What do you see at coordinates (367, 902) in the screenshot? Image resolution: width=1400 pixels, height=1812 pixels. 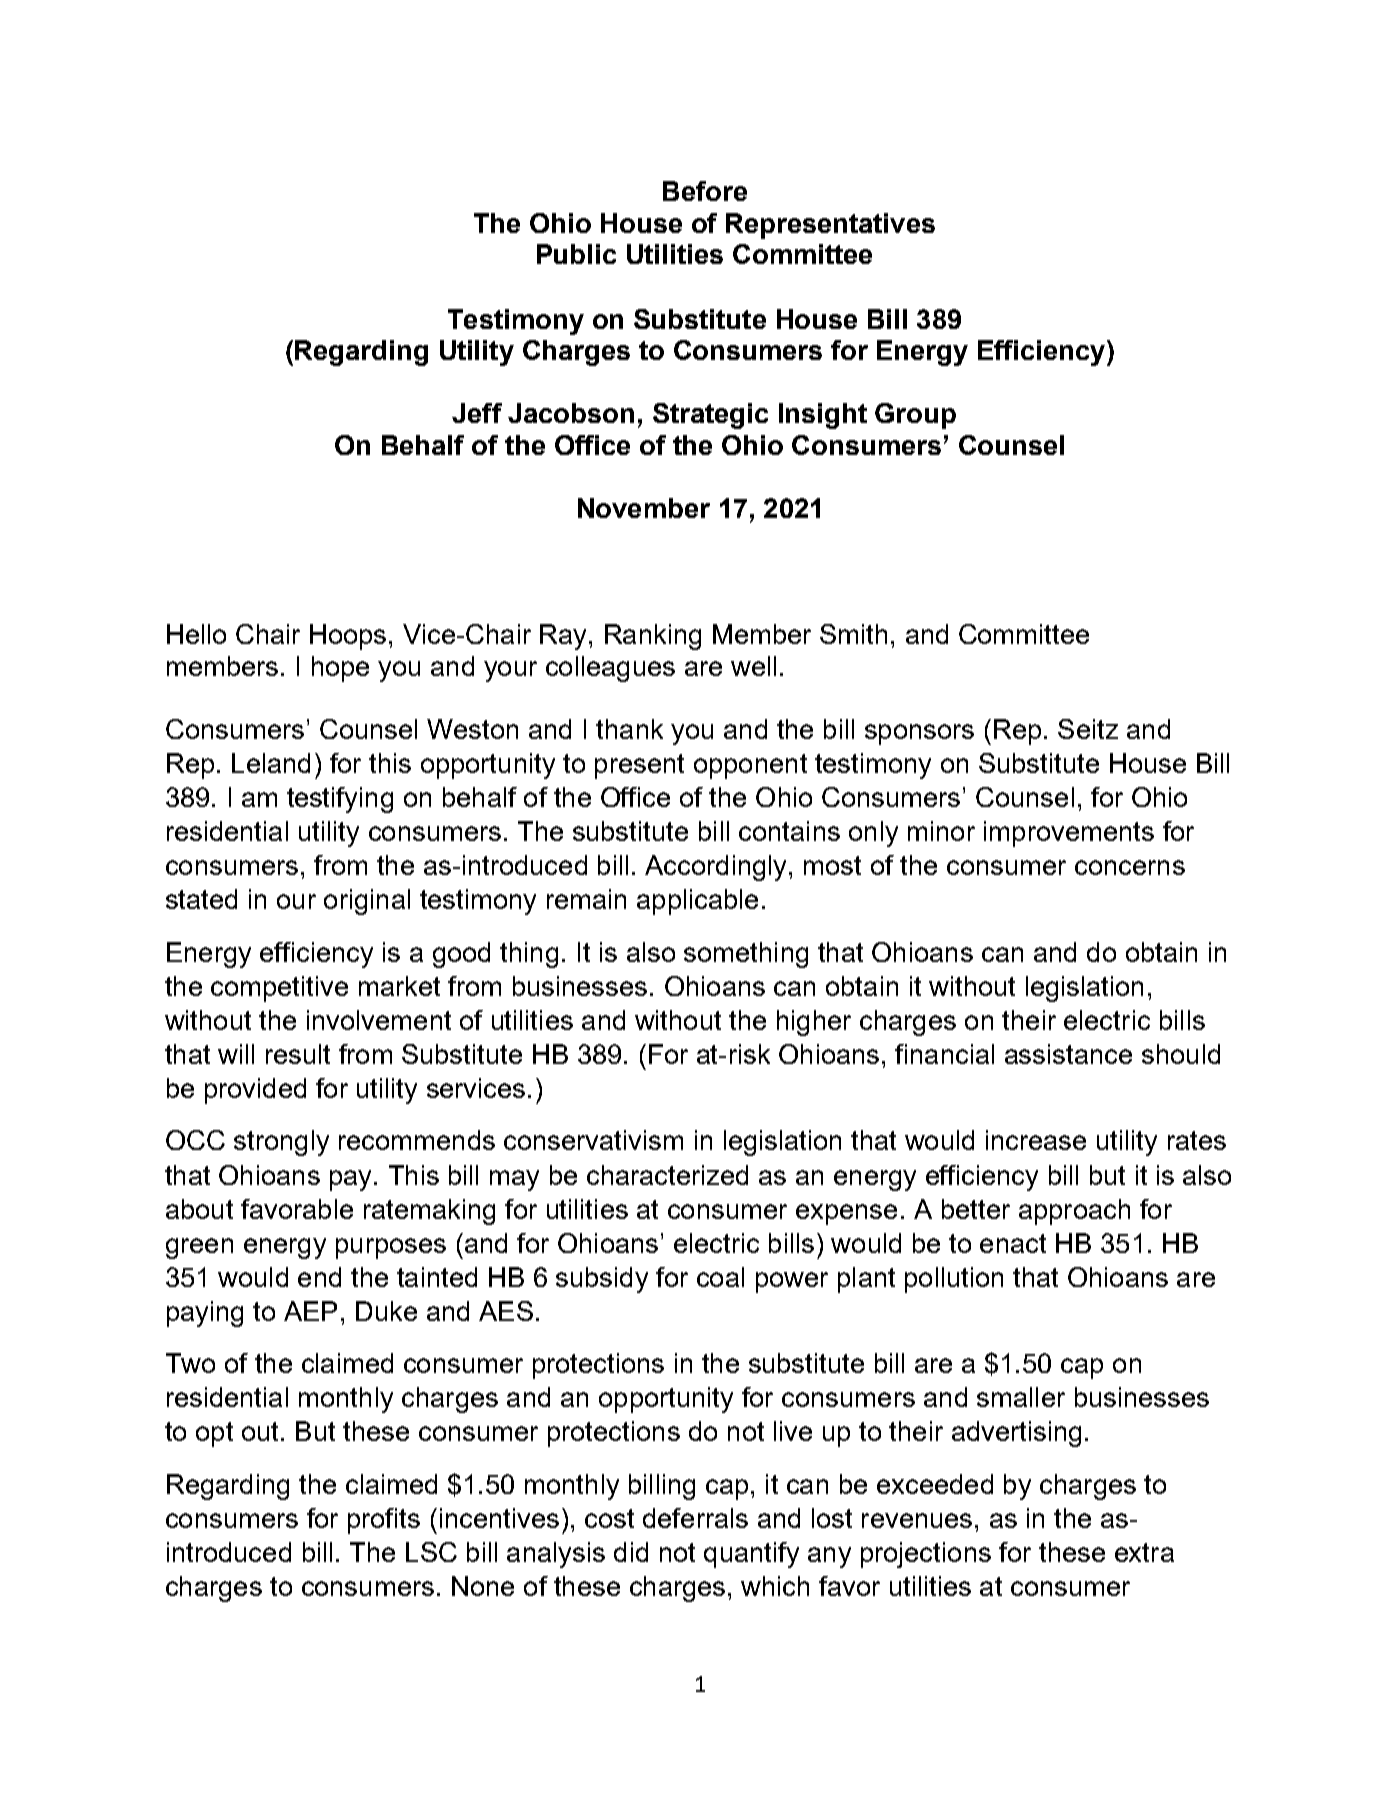 I see `original` at bounding box center [367, 902].
